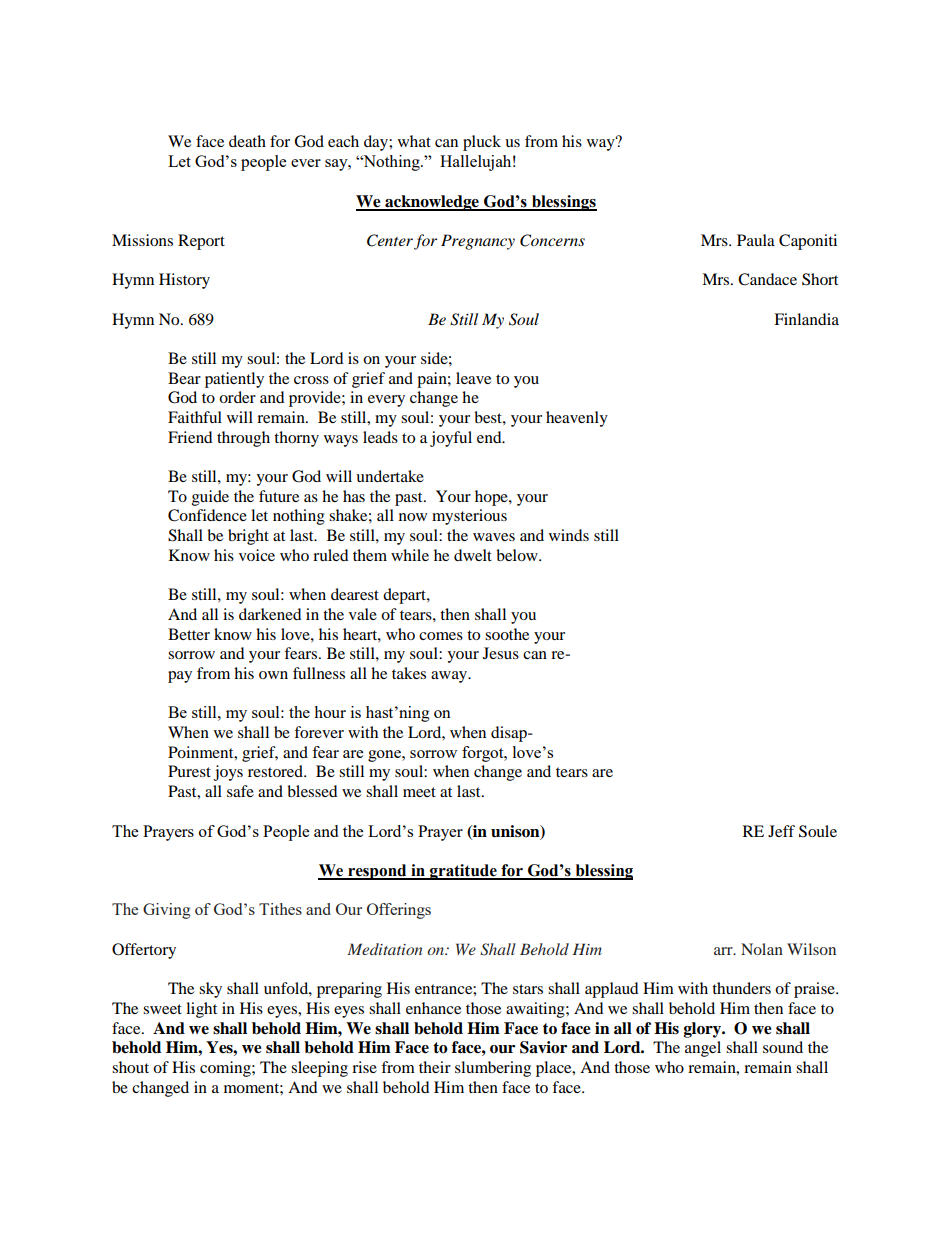  I want to click on Paula, so click(756, 240).
